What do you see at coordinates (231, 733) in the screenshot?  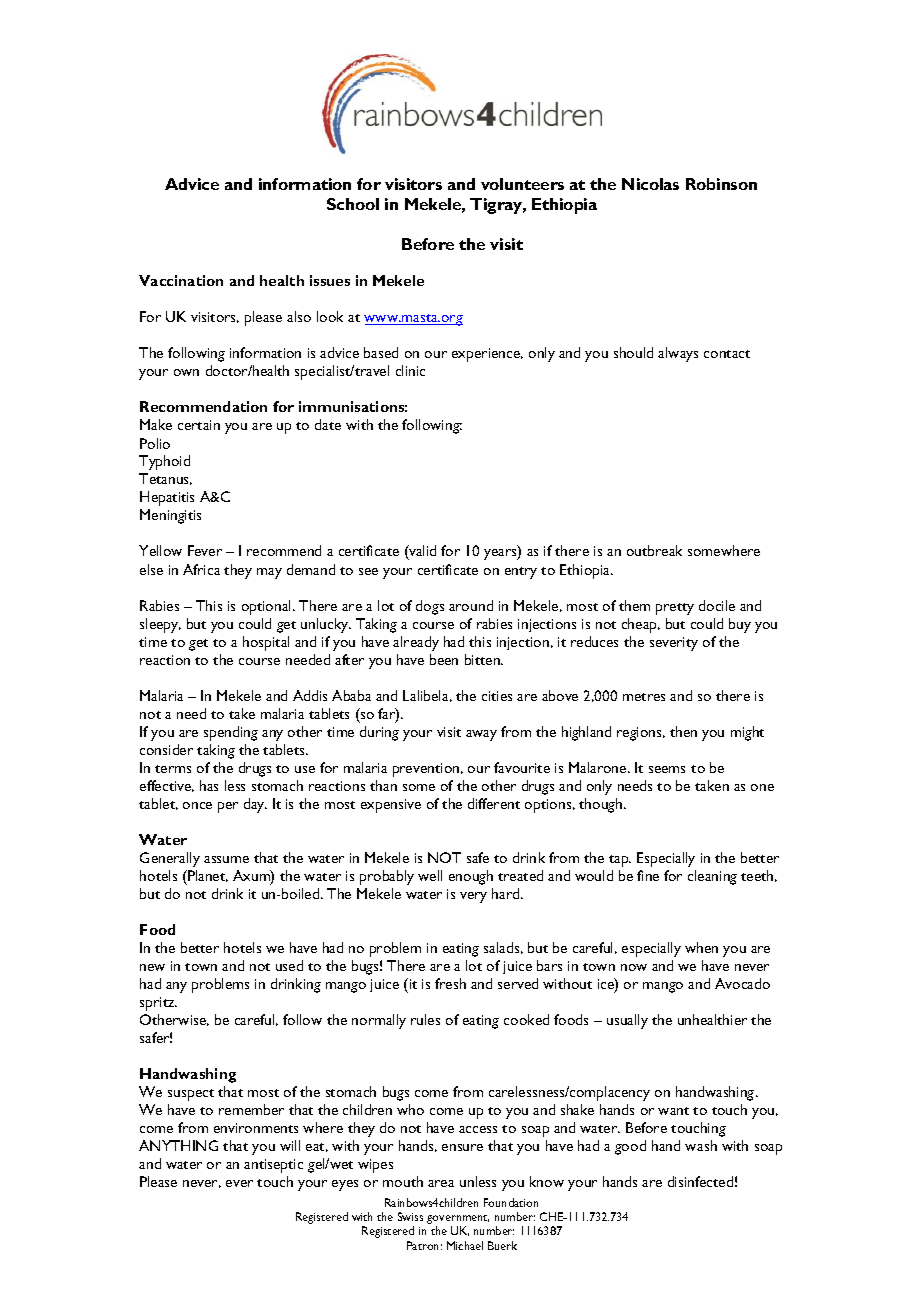 I see `spending` at bounding box center [231, 733].
